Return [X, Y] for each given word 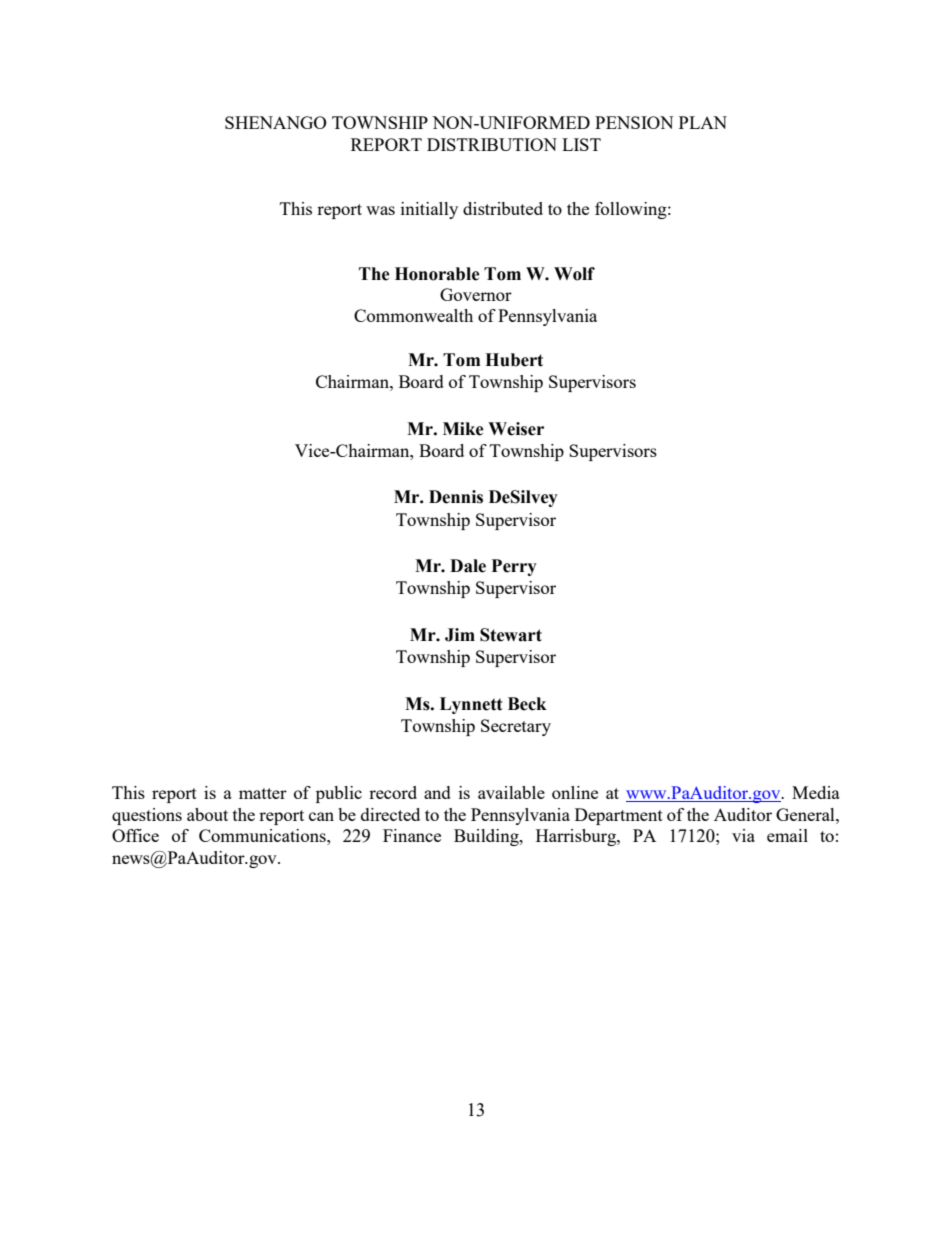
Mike [463, 429]
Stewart [511, 635]
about [207, 814]
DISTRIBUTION [492, 144]
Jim [460, 635]
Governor [476, 294]
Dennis [456, 497]
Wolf [574, 274]
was [380, 210]
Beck [527, 704]
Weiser [516, 429]
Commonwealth [413, 315]
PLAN [703, 122]
